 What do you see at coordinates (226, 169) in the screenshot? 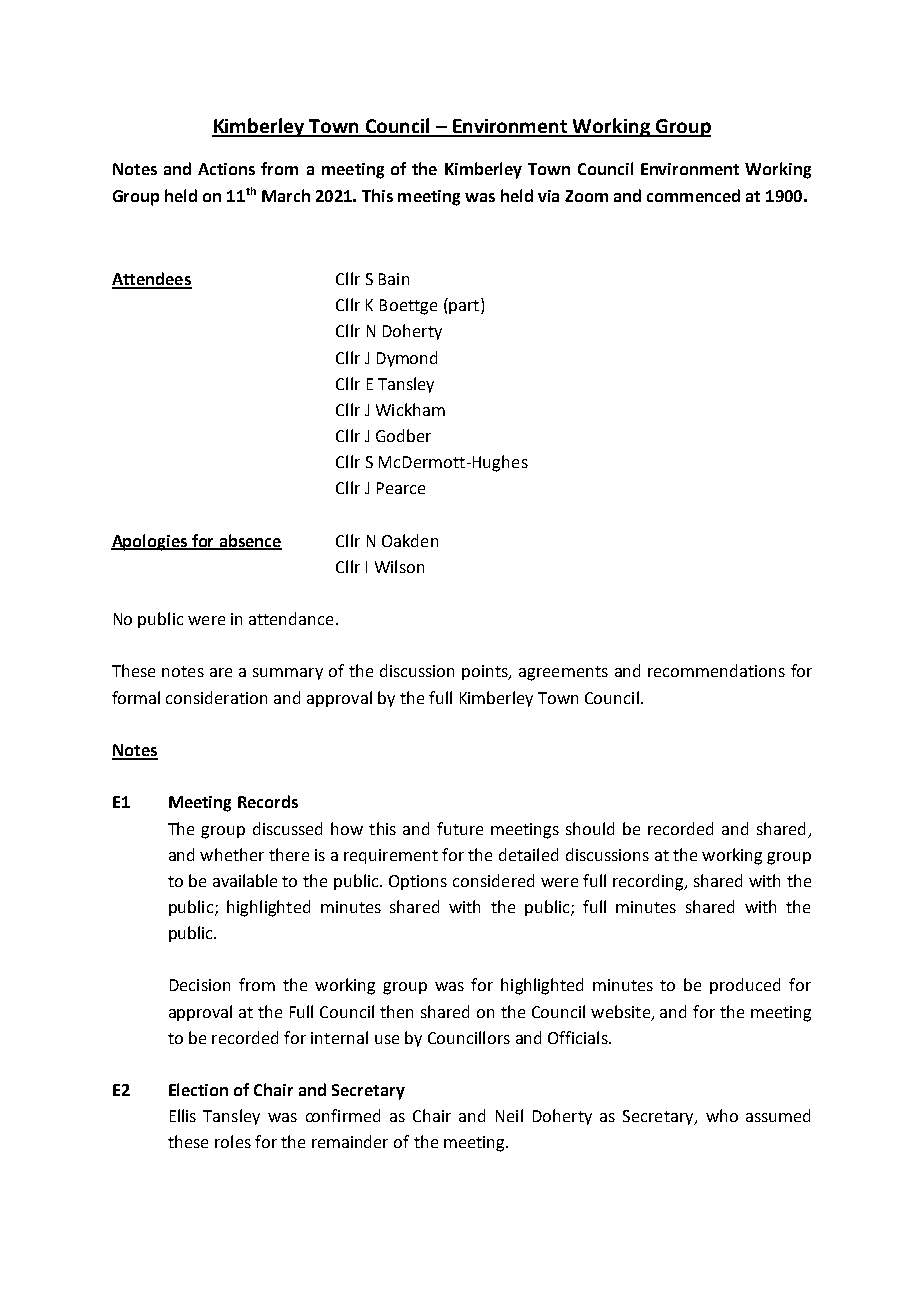
I see `Actions` at bounding box center [226, 169].
